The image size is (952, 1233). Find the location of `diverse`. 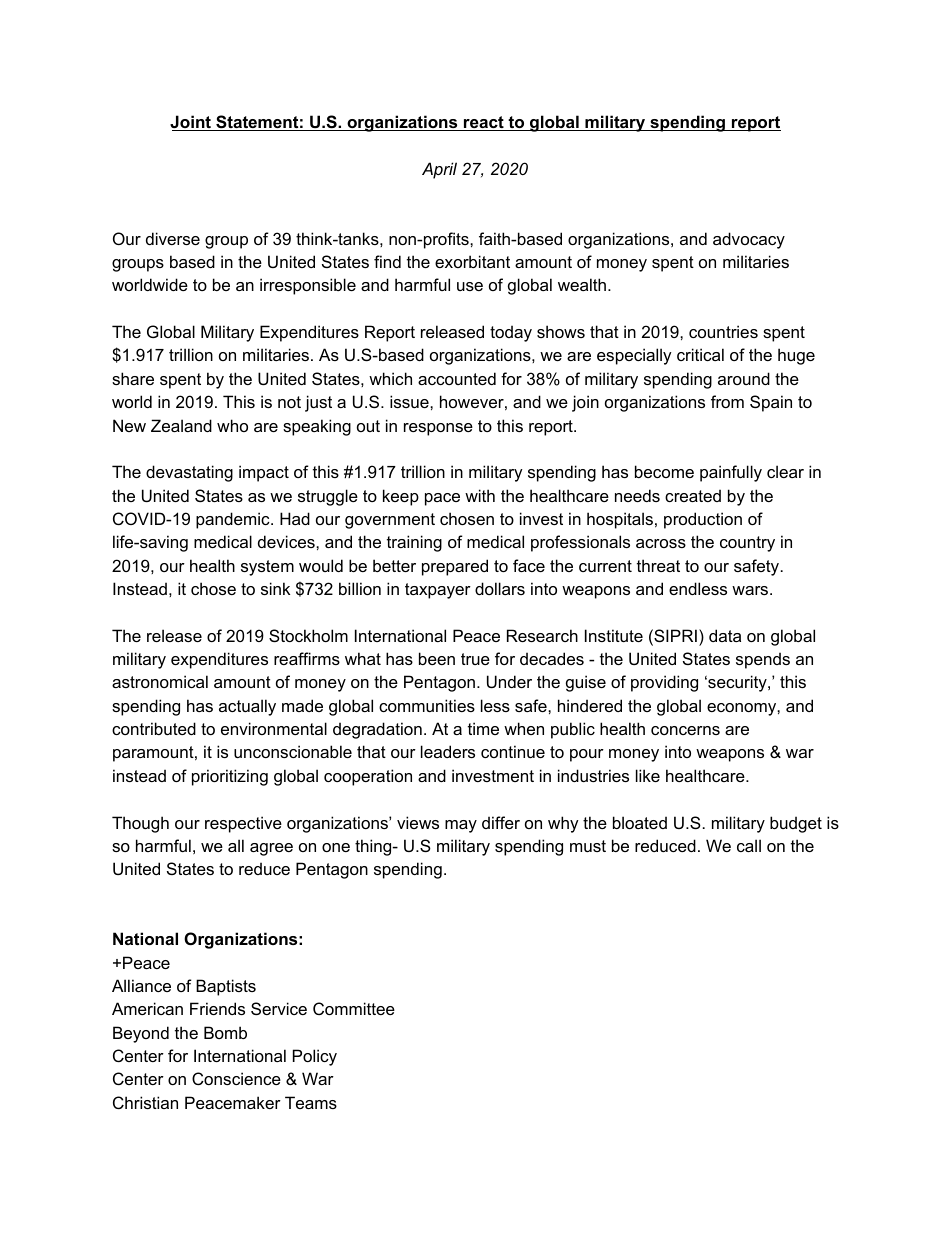

diverse is located at coordinates (173, 238).
